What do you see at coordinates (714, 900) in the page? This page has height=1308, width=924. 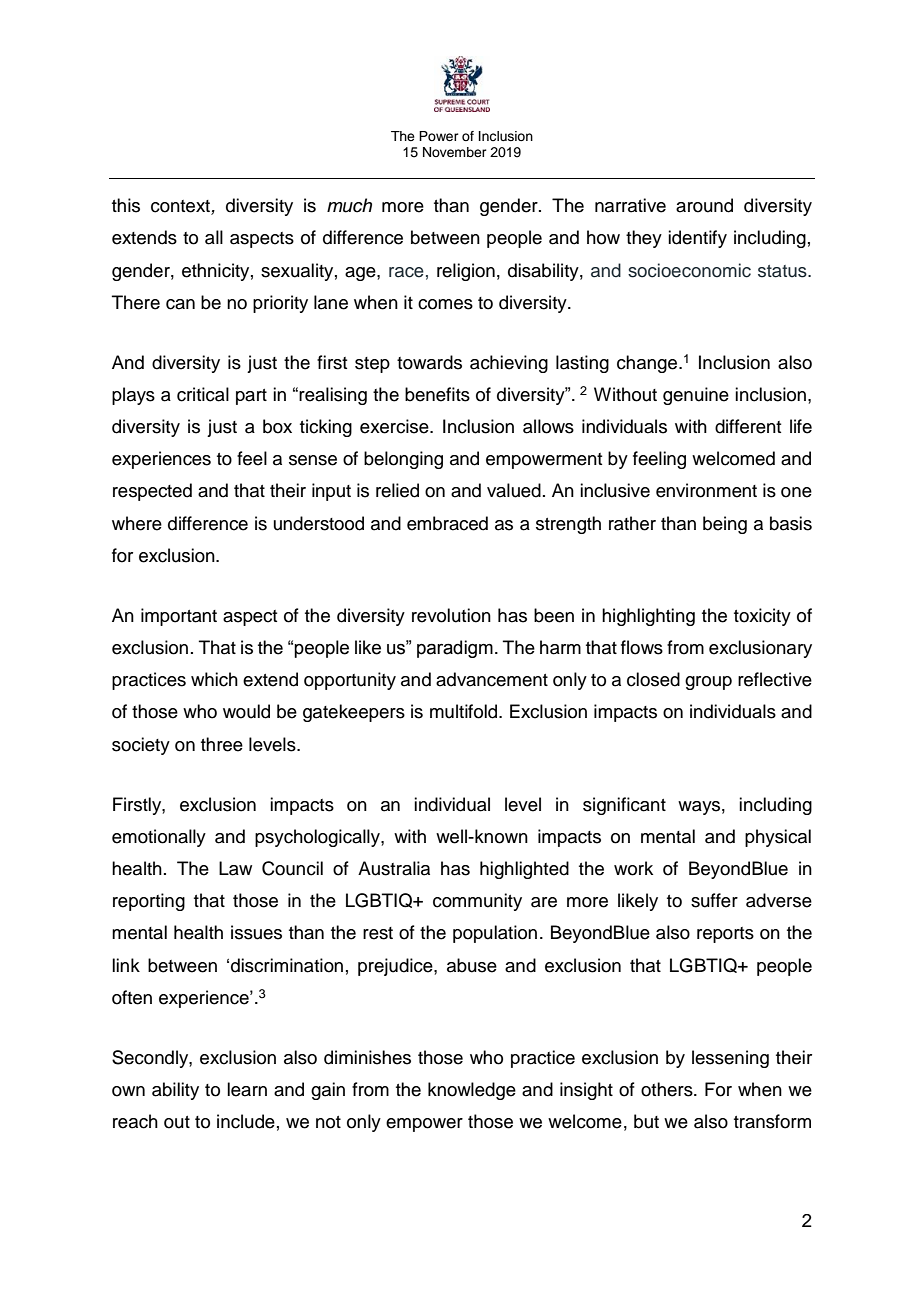 I see `suffer` at bounding box center [714, 900].
